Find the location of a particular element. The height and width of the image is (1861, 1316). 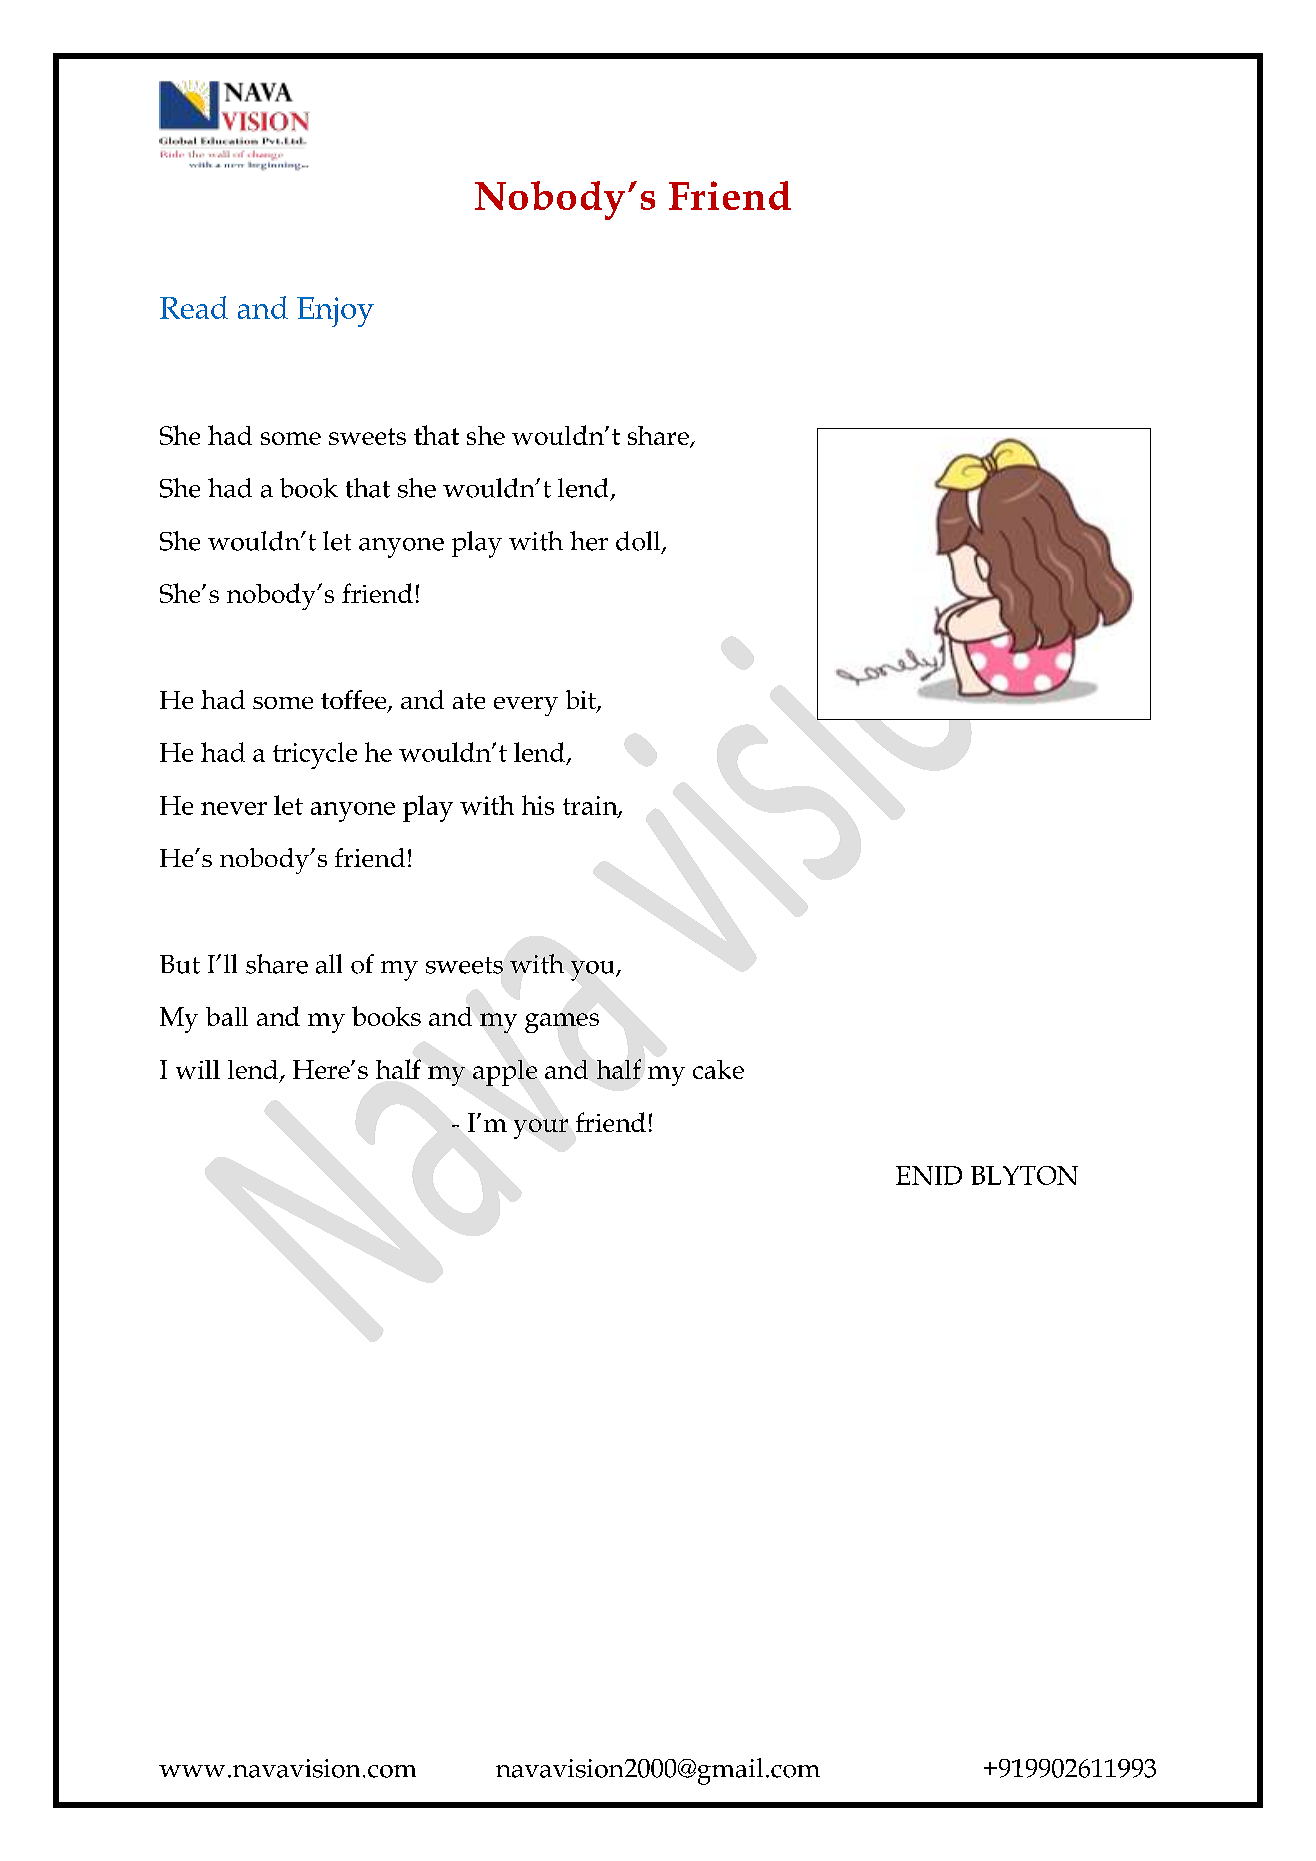

doll is located at coordinates (639, 542).
